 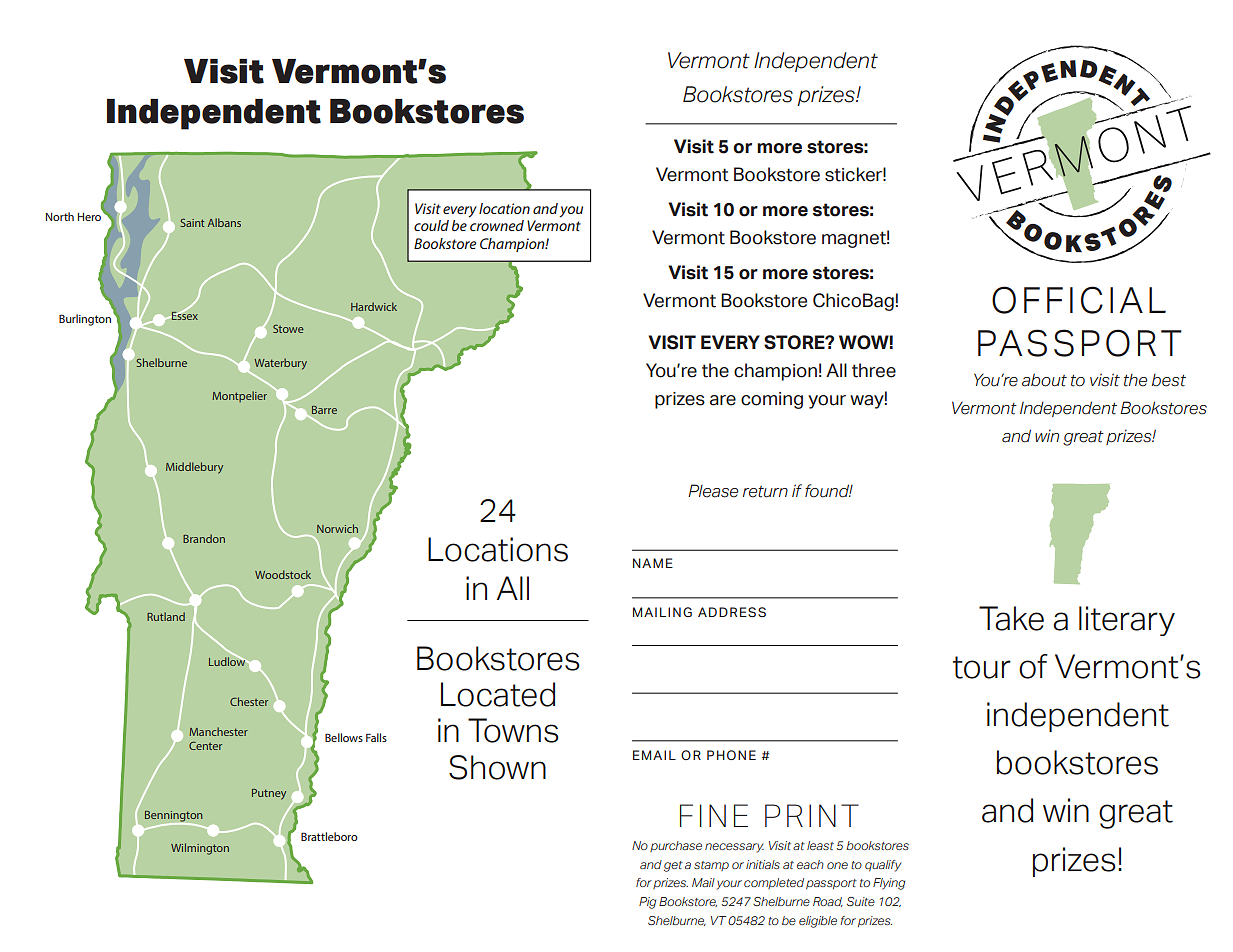 I want to click on NAME, so click(x=653, y=563).
